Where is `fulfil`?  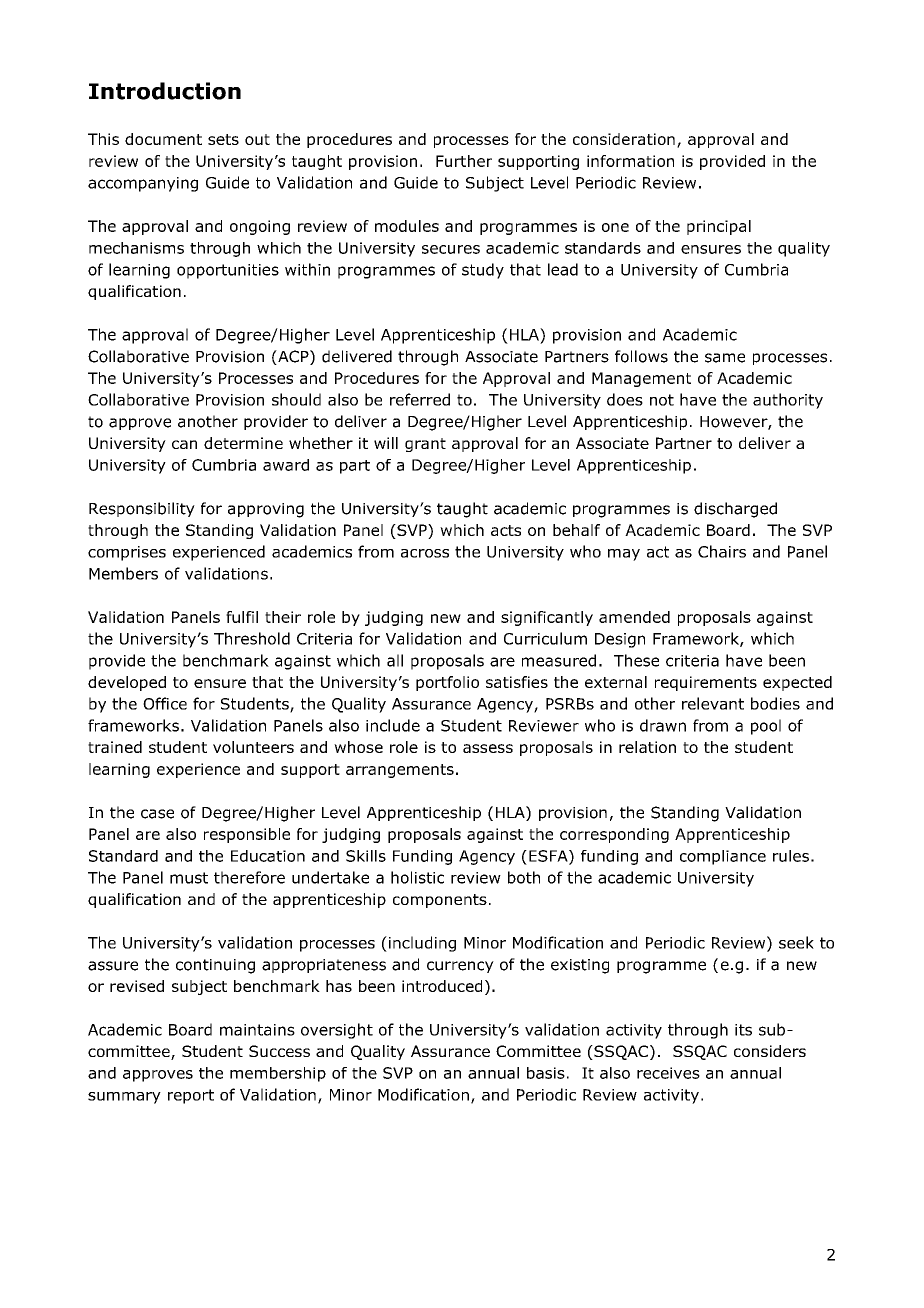 fulfil is located at coordinates (242, 617).
